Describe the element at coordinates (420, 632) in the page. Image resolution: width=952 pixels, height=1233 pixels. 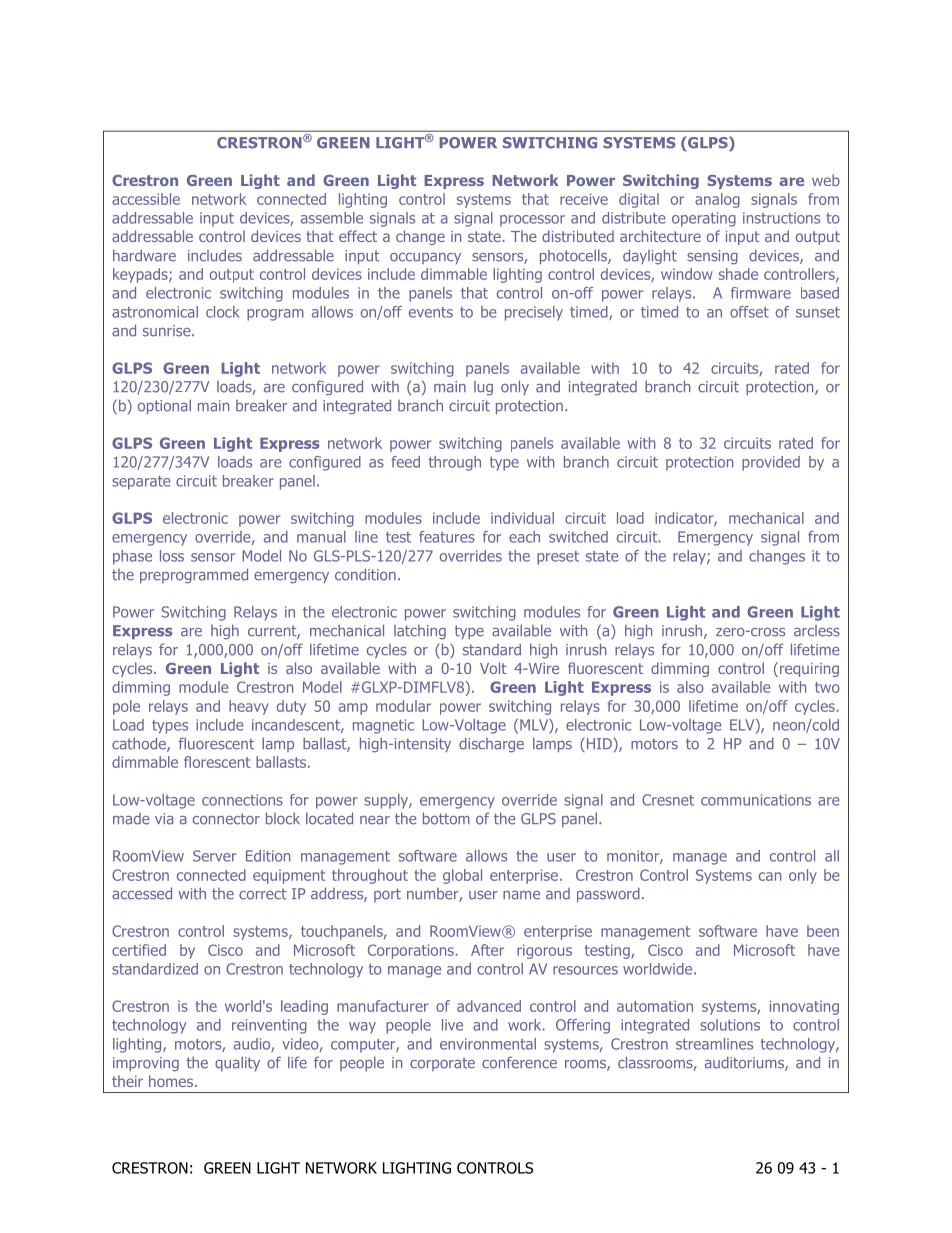
I see `latching` at that location.
